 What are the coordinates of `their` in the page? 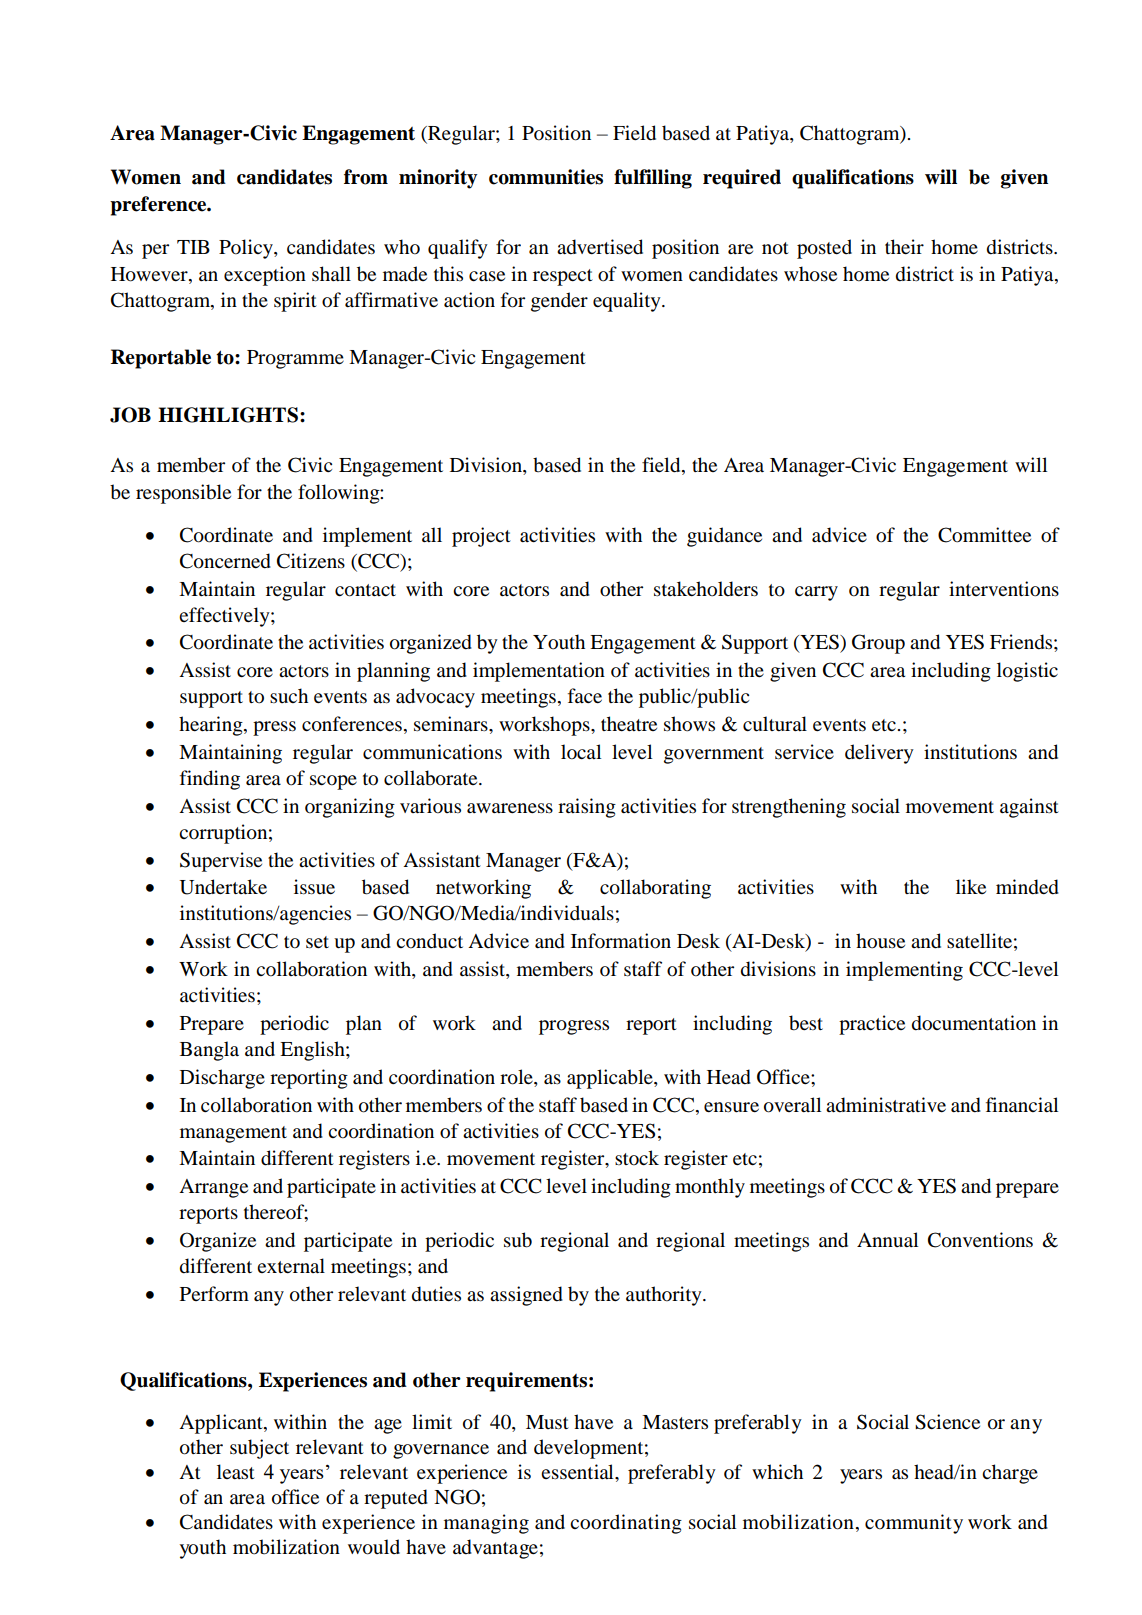 It's located at (904, 247).
